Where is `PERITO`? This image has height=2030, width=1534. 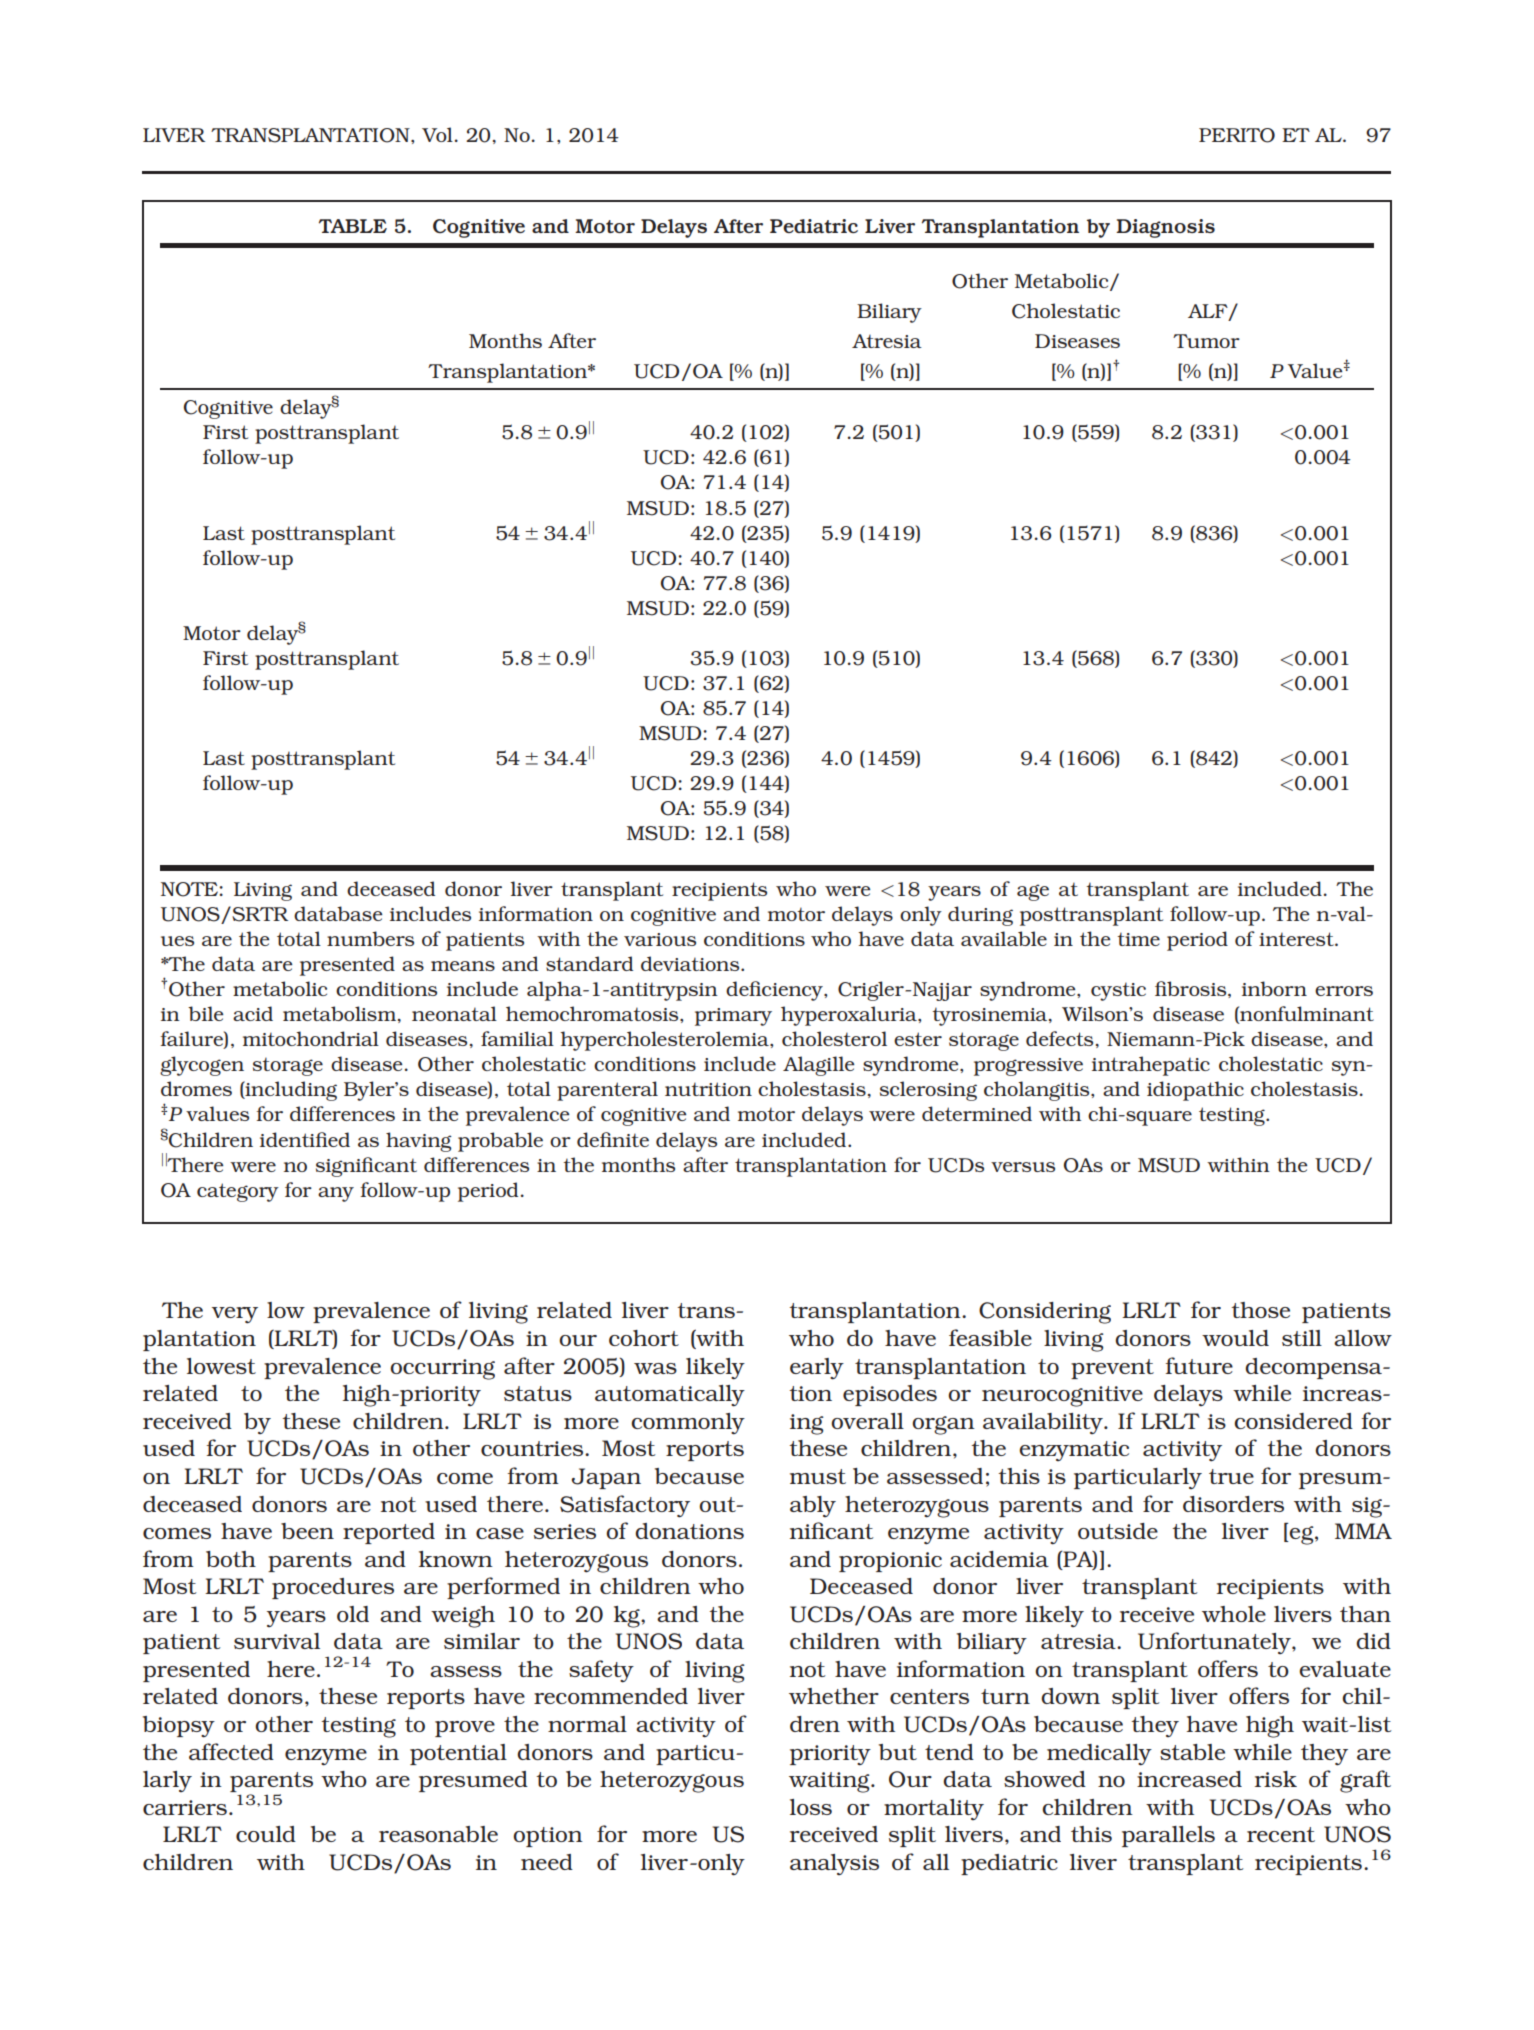
PERITO is located at coordinates (1237, 135).
